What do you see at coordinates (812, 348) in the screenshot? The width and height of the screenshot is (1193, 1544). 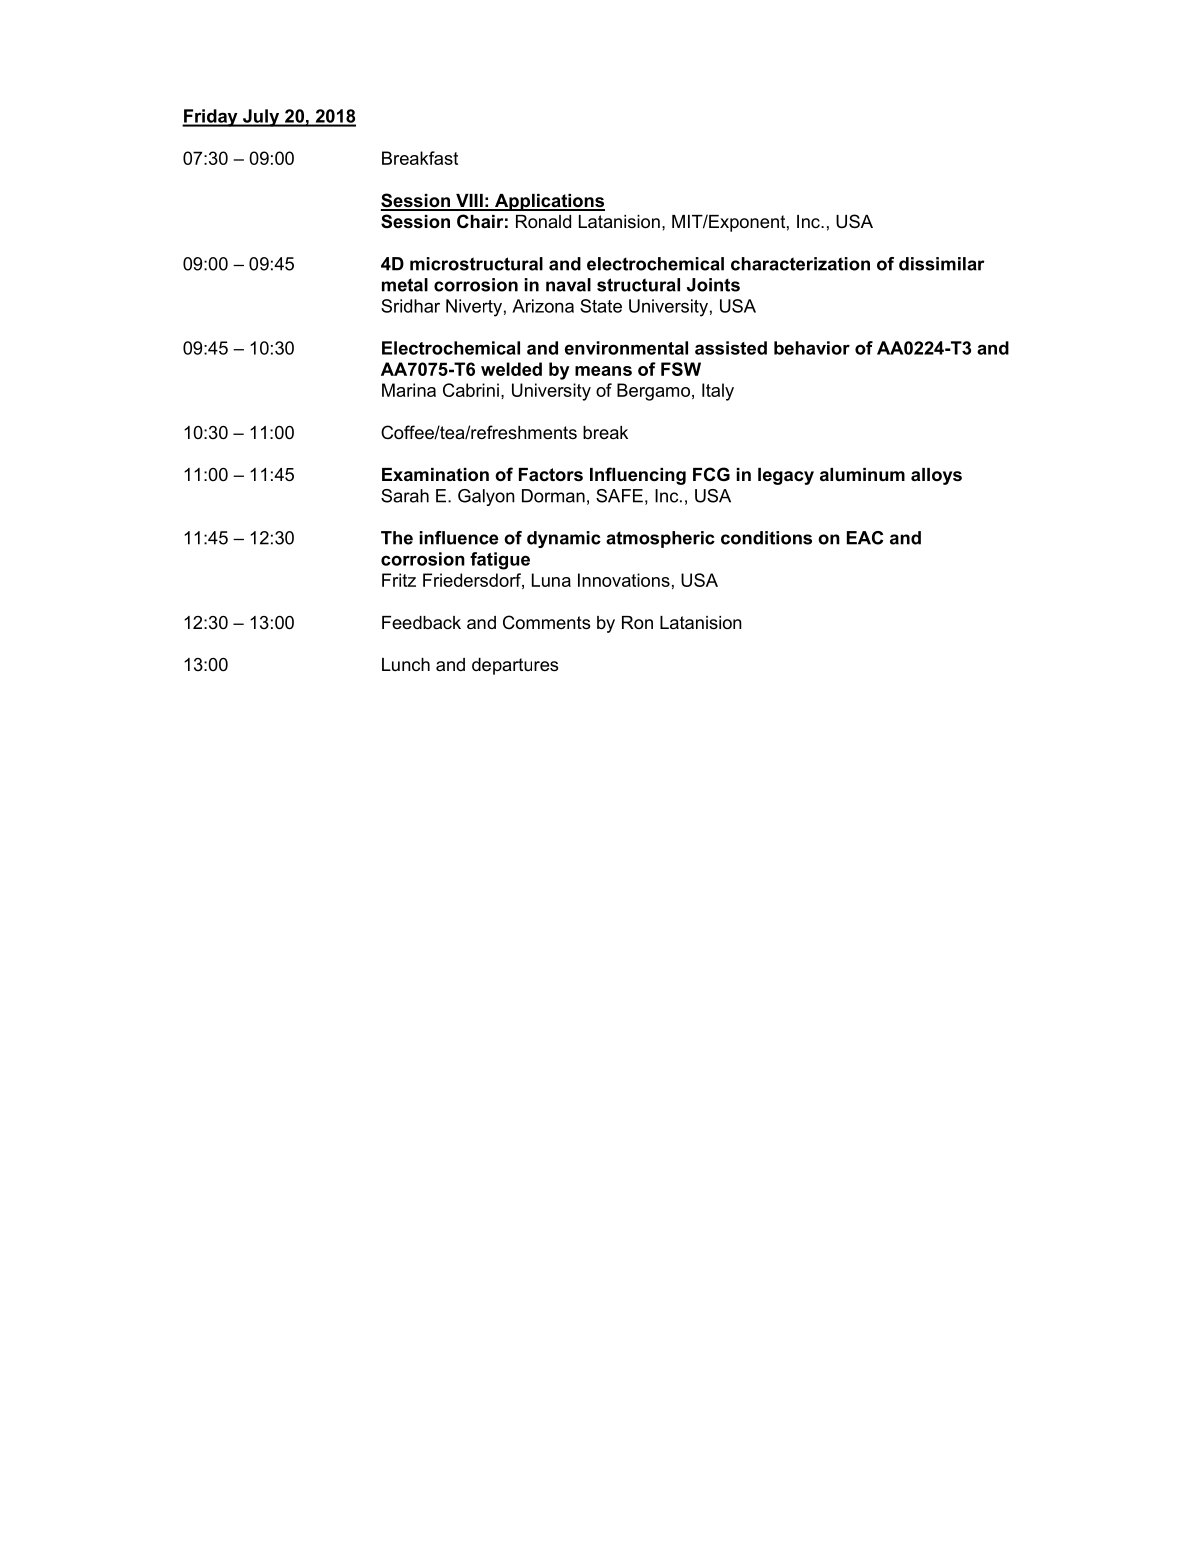 I see `behavior` at bounding box center [812, 348].
